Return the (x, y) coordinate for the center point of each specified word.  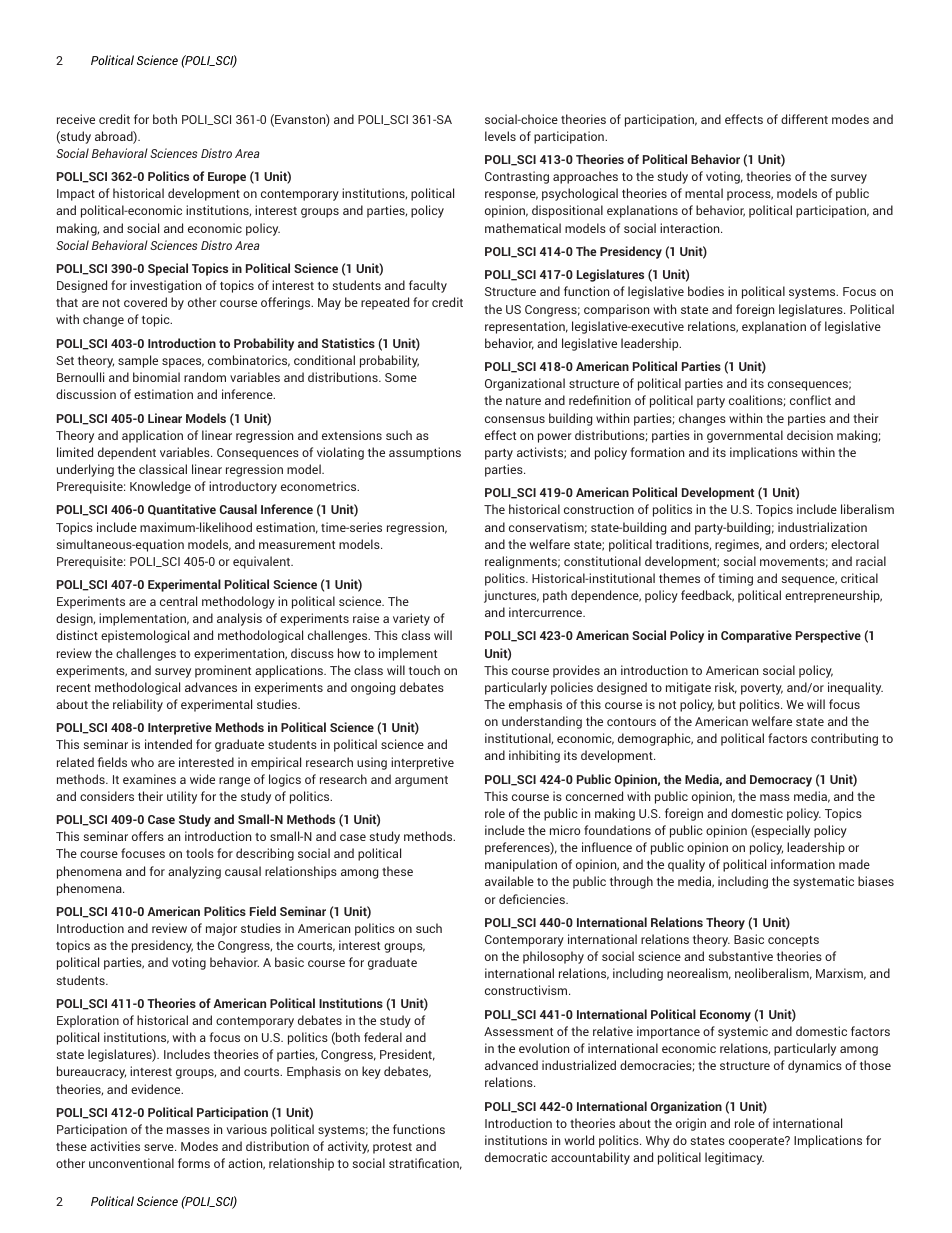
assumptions (425, 453)
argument (421, 781)
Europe (227, 178)
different (804, 119)
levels (500, 136)
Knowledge (160, 487)
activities (115, 1146)
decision (810, 435)
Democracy (781, 781)
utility (182, 797)
